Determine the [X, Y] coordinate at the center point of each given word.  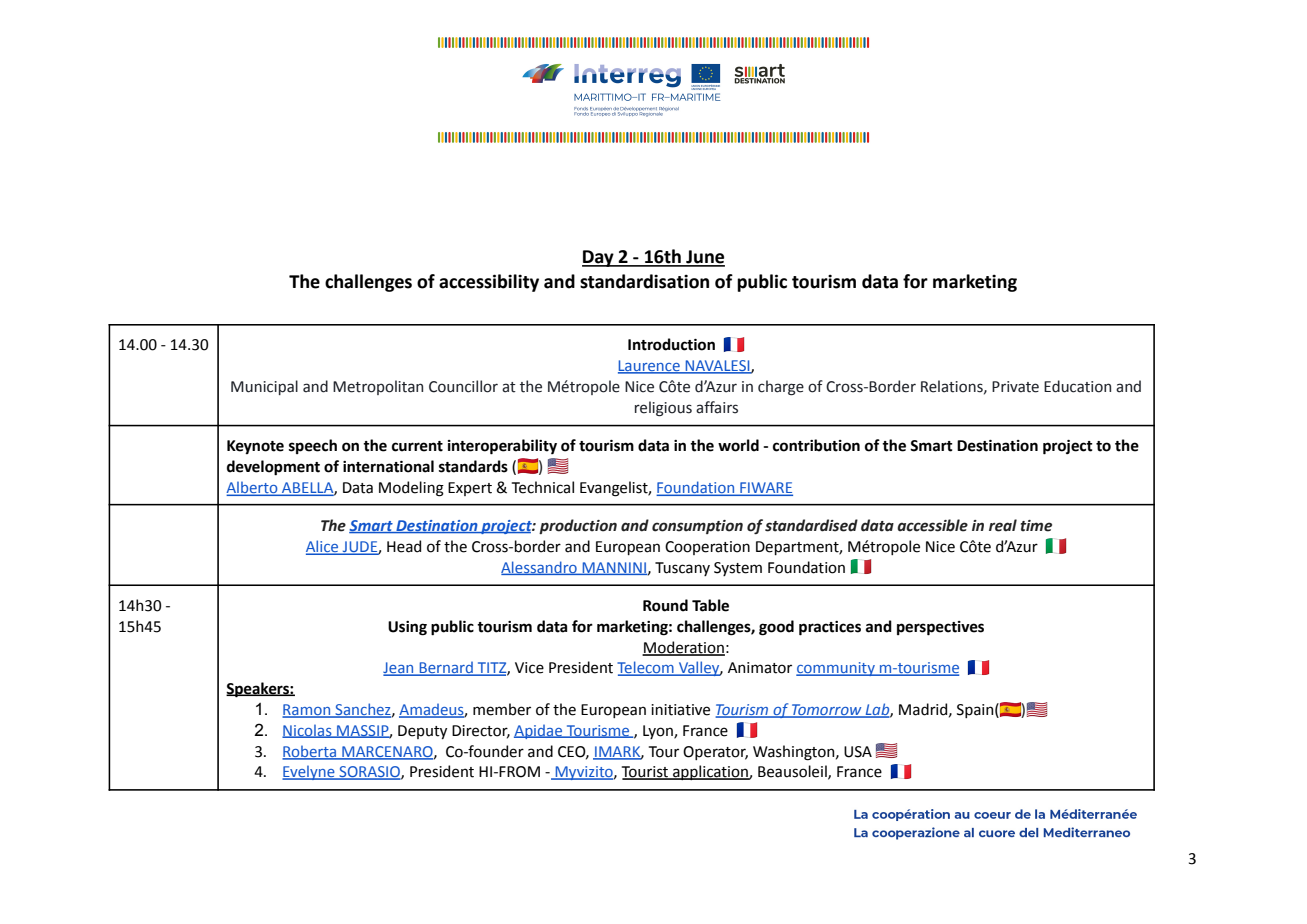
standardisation [644, 281]
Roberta [310, 752]
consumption [697, 527]
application [710, 772]
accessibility [489, 283]
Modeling [411, 489]
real [1003, 525]
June [704, 258]
